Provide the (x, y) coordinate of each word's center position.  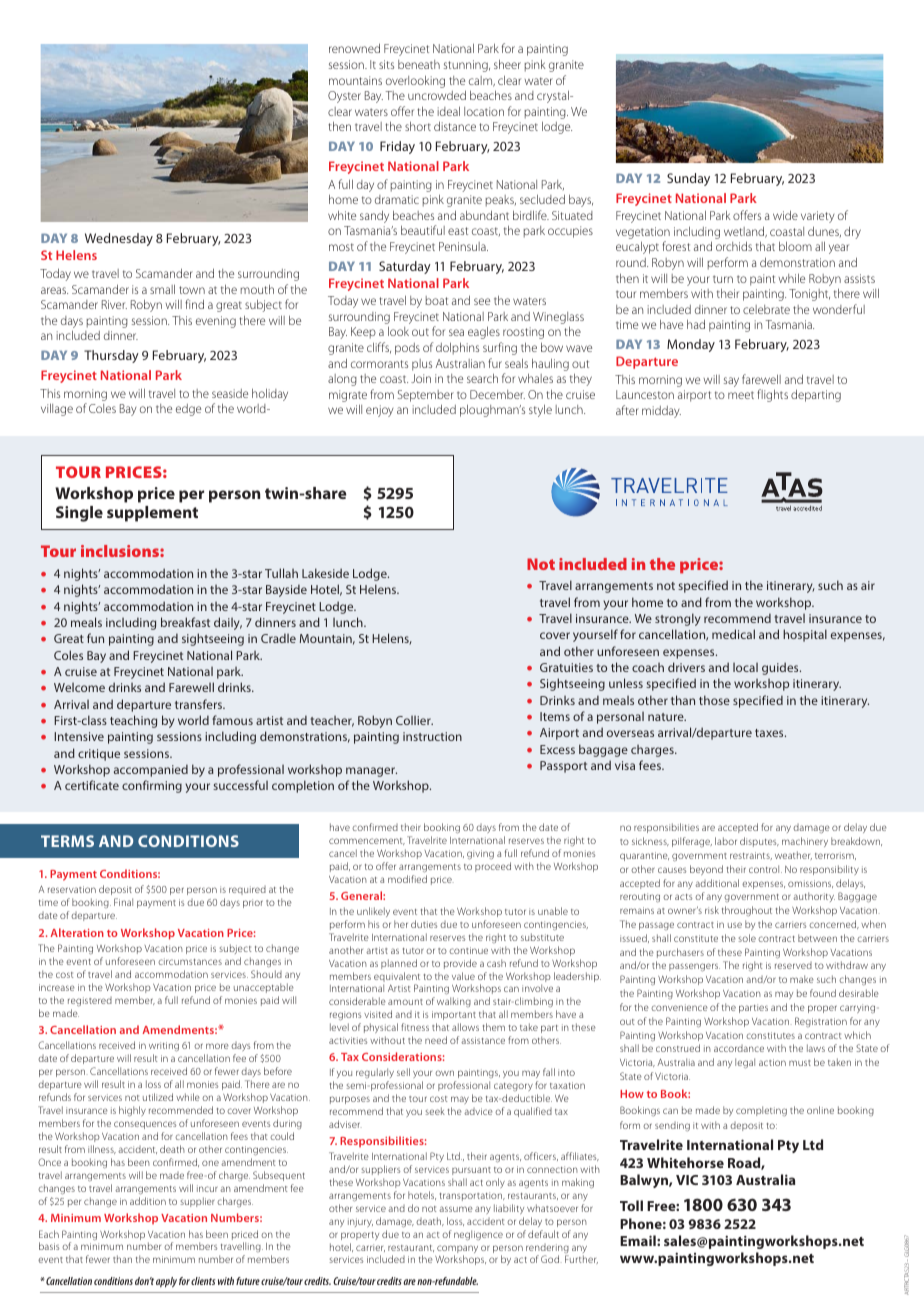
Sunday (688, 179)
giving (480, 855)
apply (166, 1282)
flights (772, 395)
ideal (449, 111)
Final (123, 902)
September (426, 396)
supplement (152, 514)
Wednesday (119, 239)
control (765, 869)
